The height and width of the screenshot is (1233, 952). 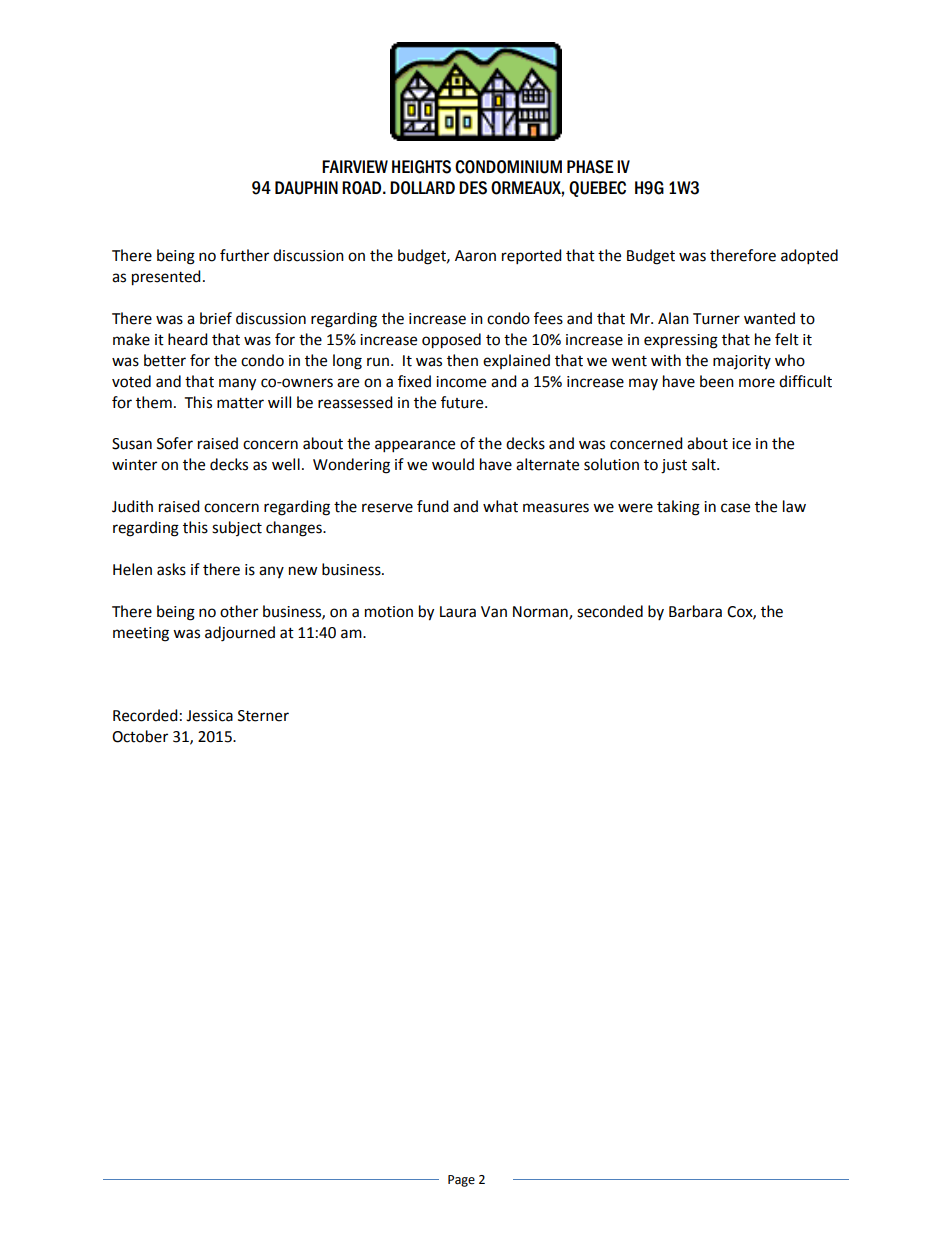 I want to click on Sterner, so click(x=263, y=716).
